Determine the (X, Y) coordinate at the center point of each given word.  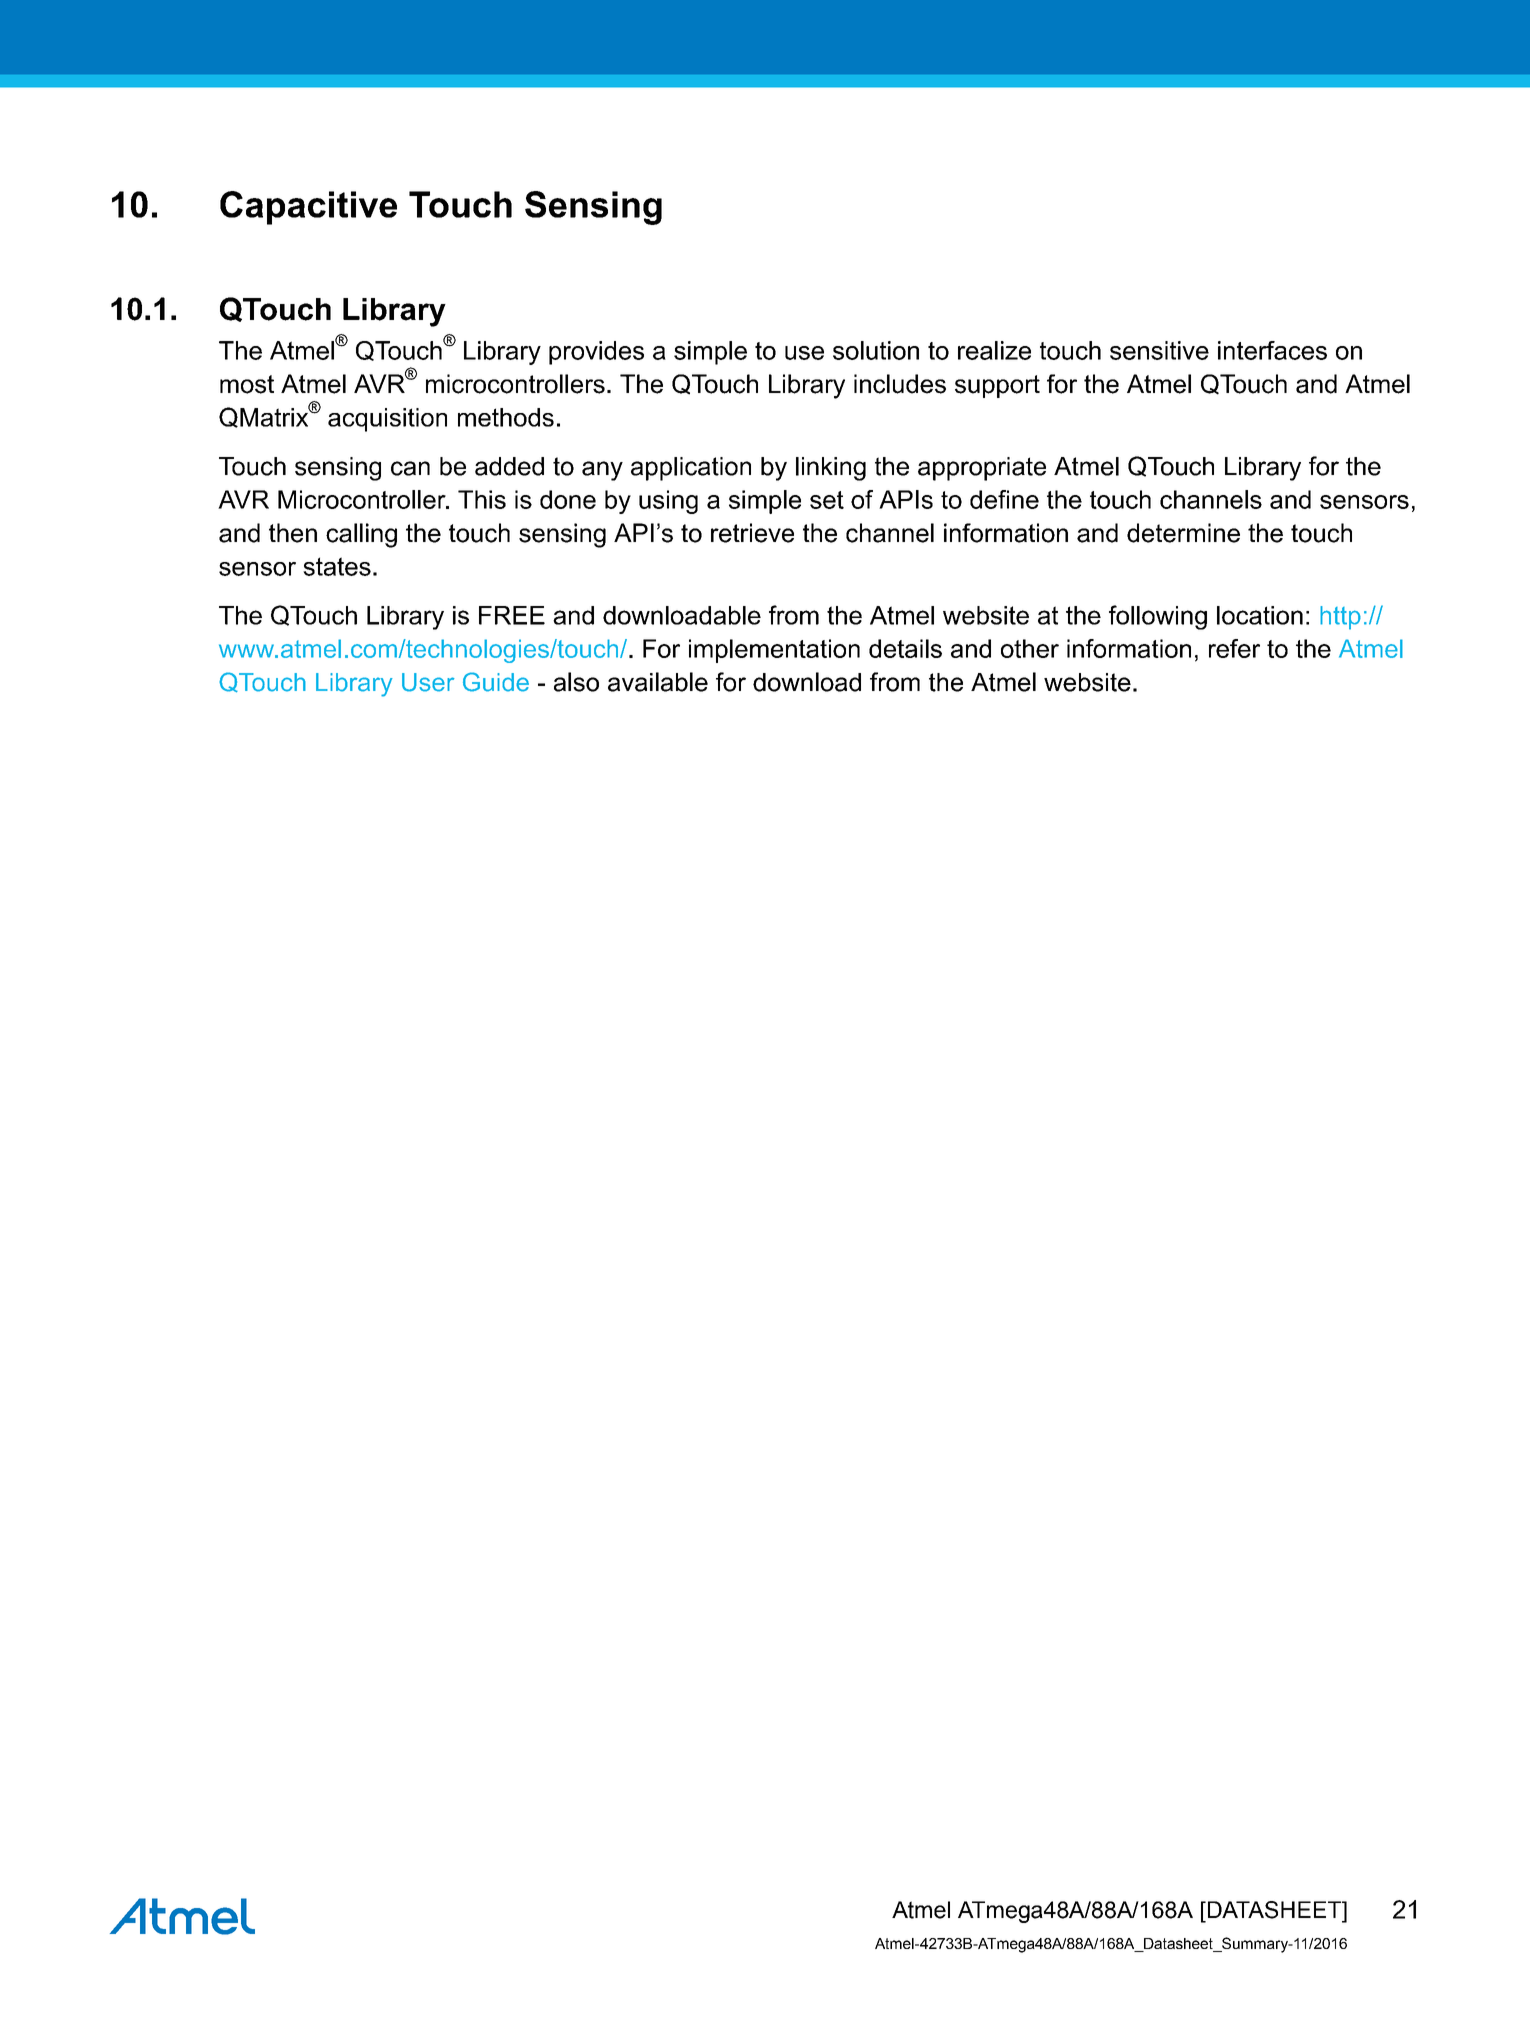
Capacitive (308, 208)
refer (1234, 648)
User (428, 682)
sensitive (1159, 350)
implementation (774, 651)
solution (876, 350)
